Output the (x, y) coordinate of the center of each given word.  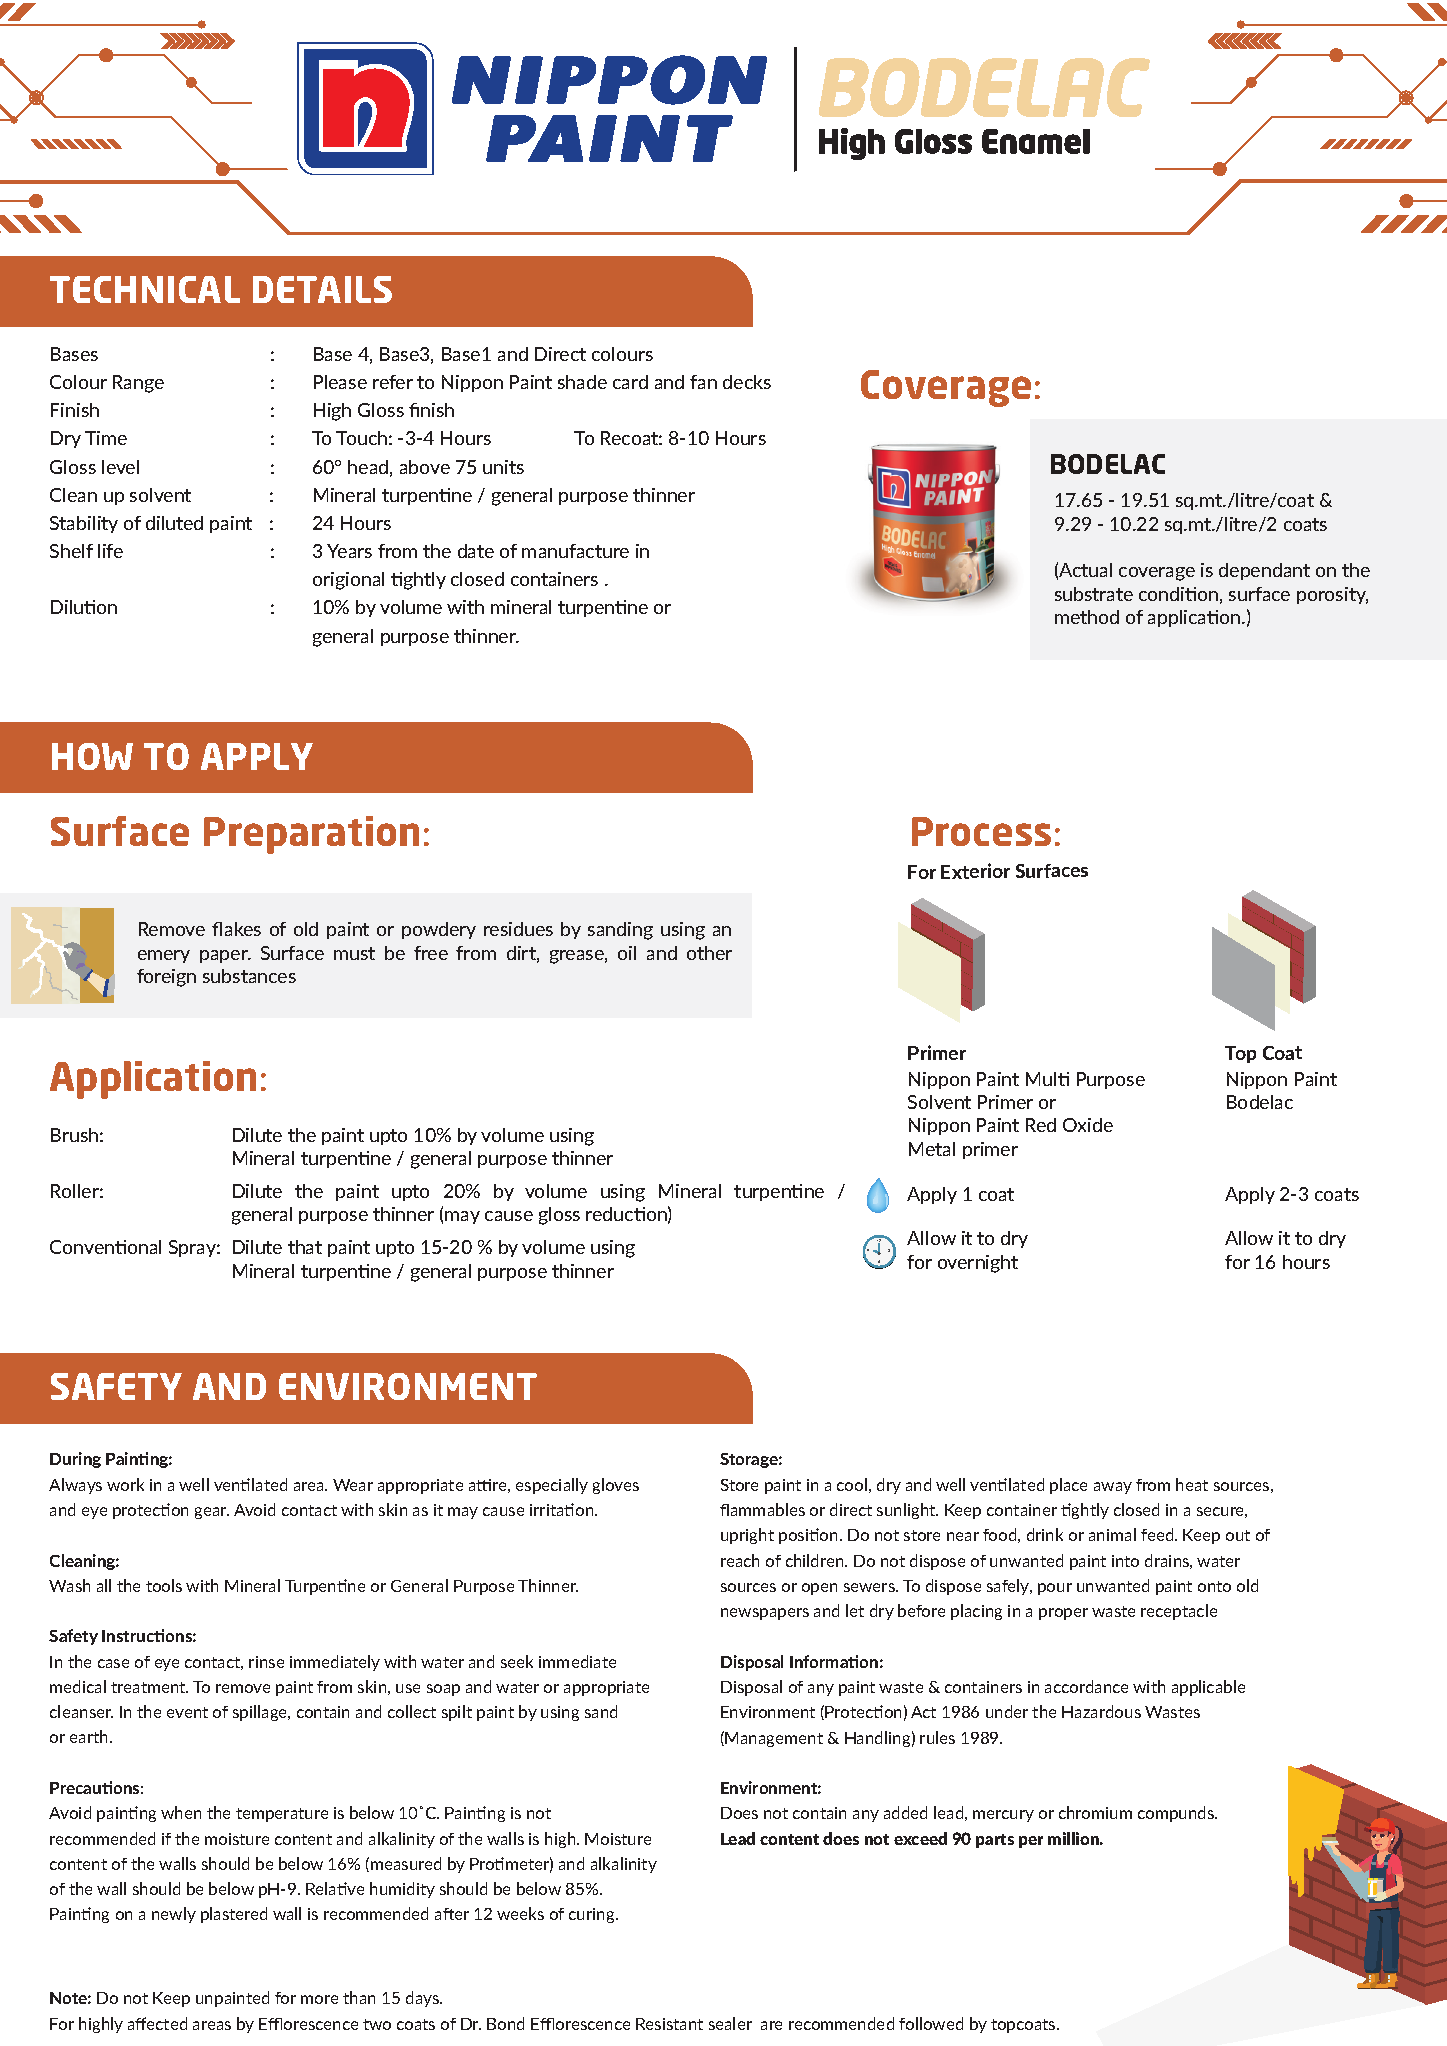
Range (138, 384)
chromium (1095, 1812)
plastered (234, 1915)
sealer (730, 2023)
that (305, 1247)
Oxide (1088, 1125)
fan (703, 382)
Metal (932, 1149)
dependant (1264, 571)
